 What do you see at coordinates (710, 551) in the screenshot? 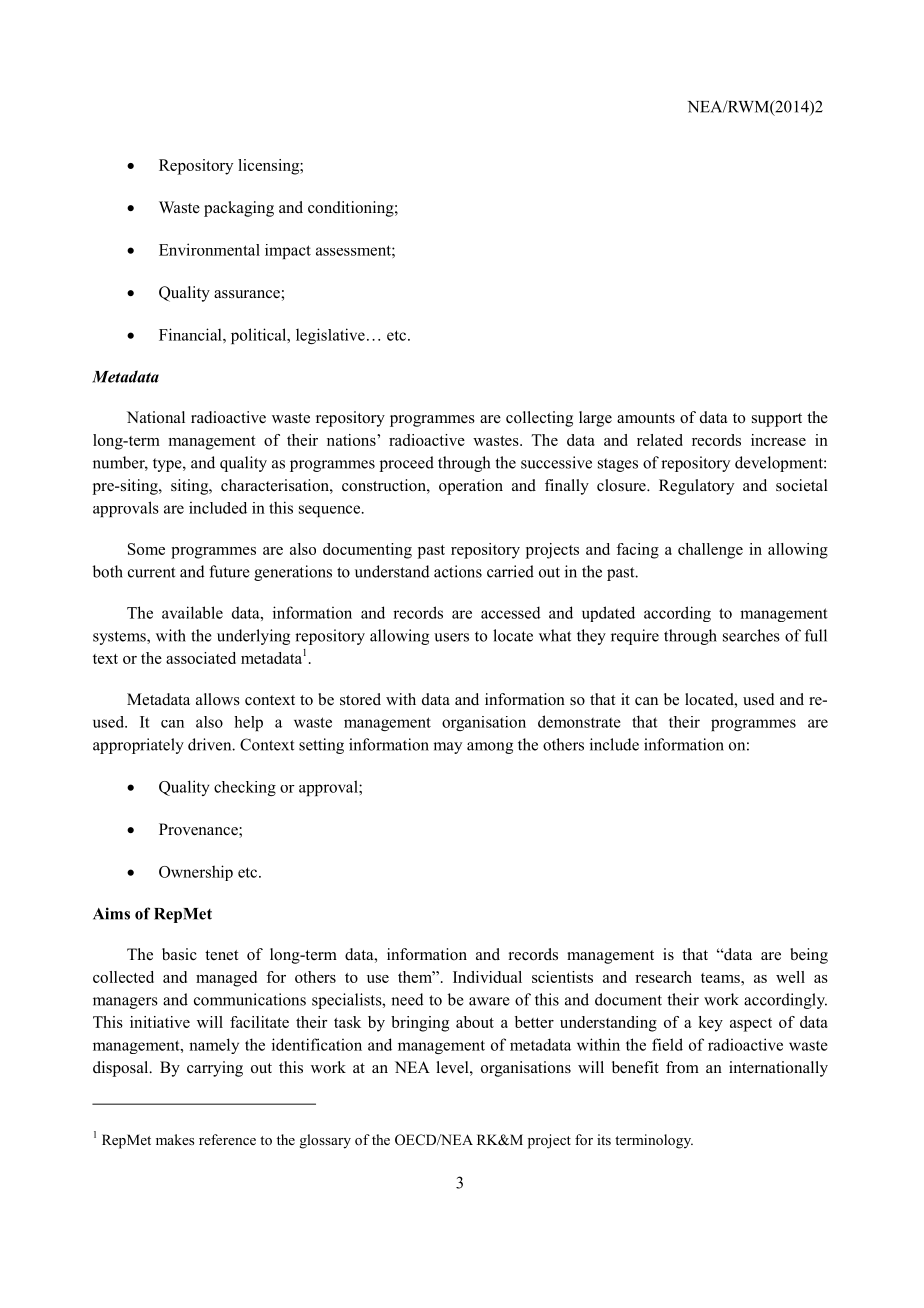
I see `challenge` at bounding box center [710, 551].
